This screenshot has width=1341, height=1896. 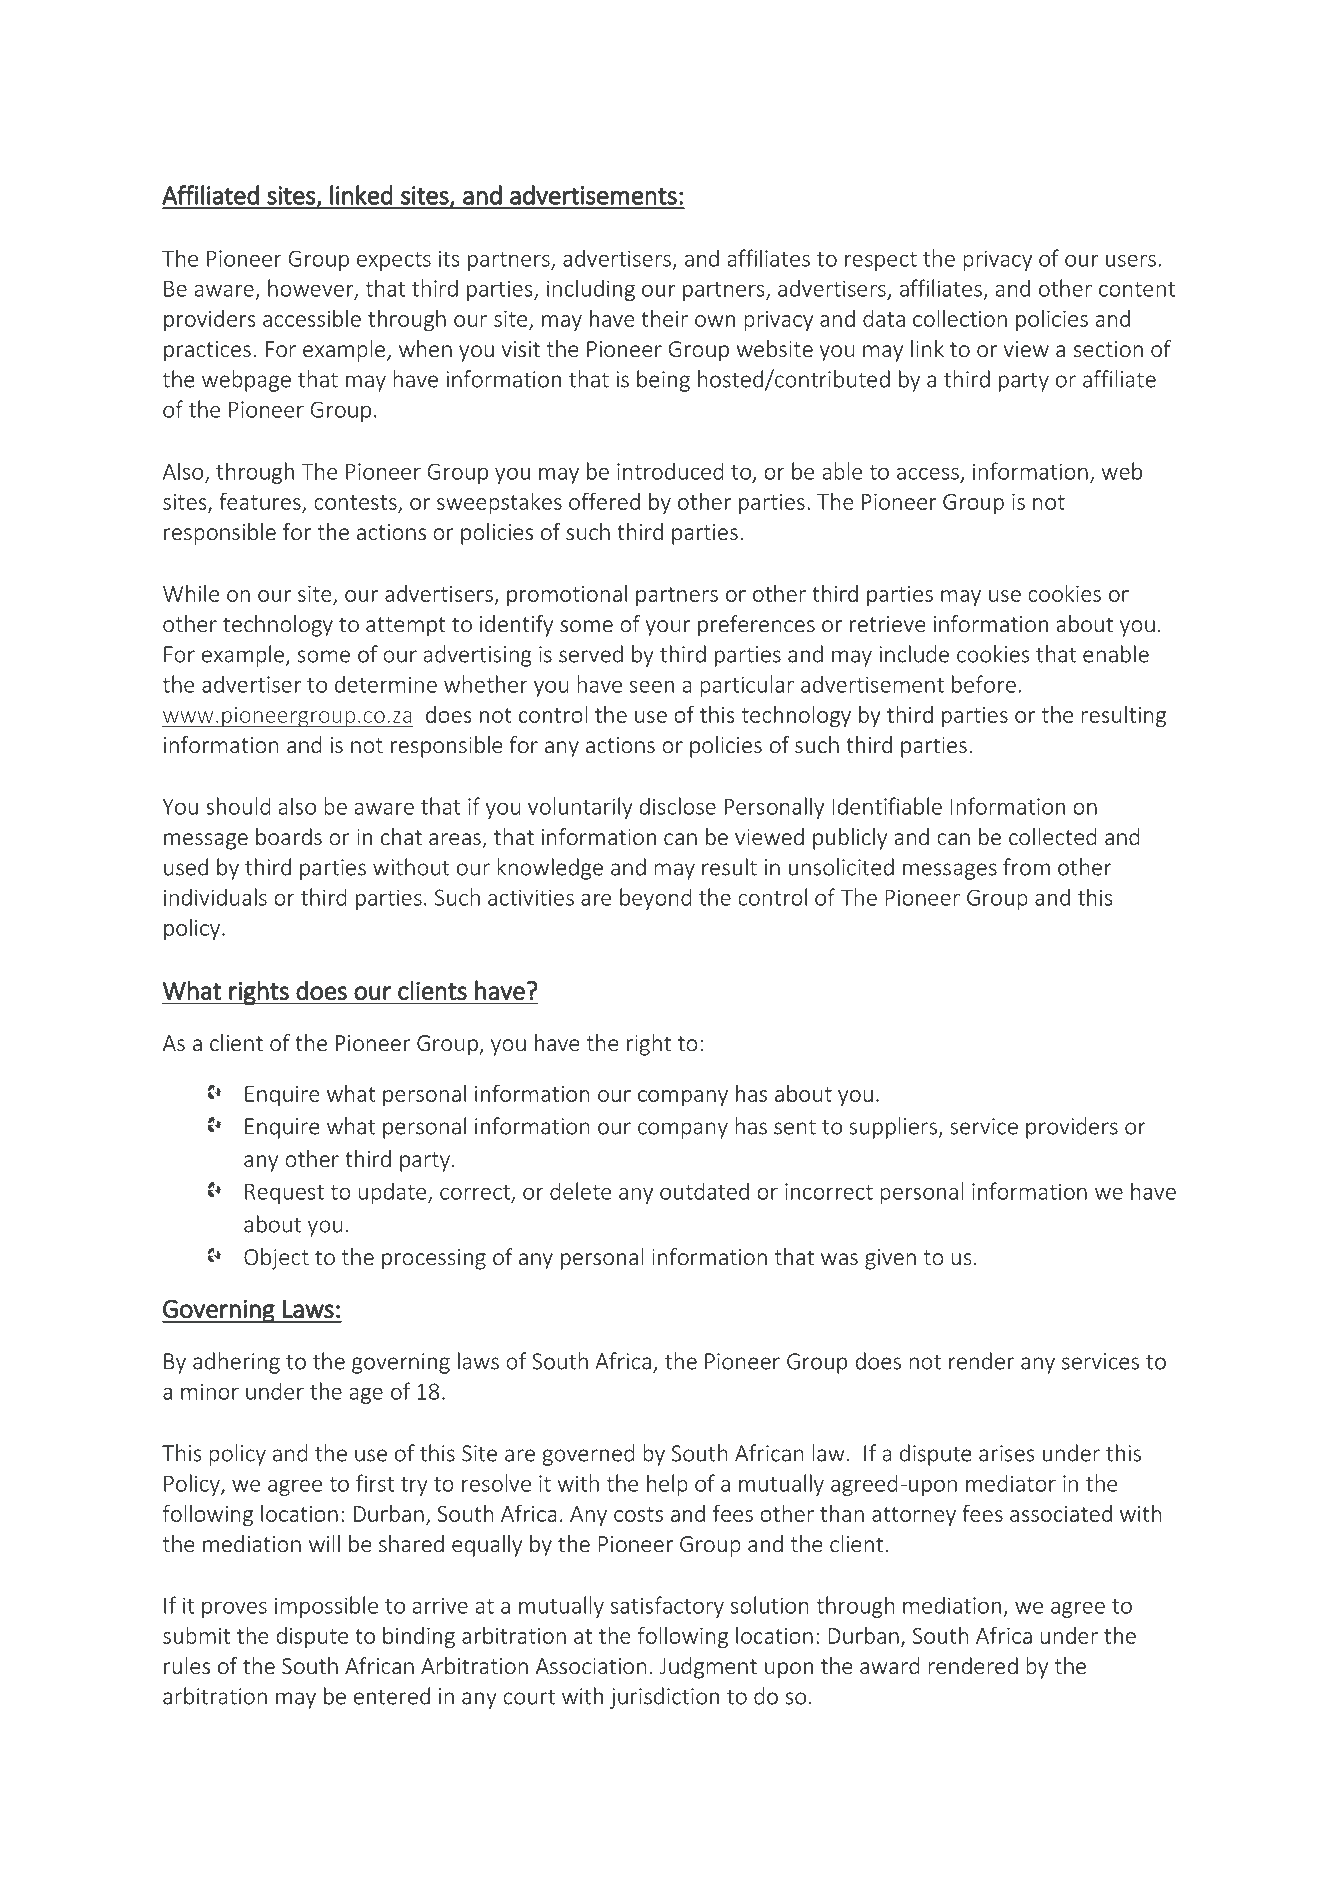 What do you see at coordinates (704, 1191) in the screenshot?
I see `outdated` at bounding box center [704, 1191].
